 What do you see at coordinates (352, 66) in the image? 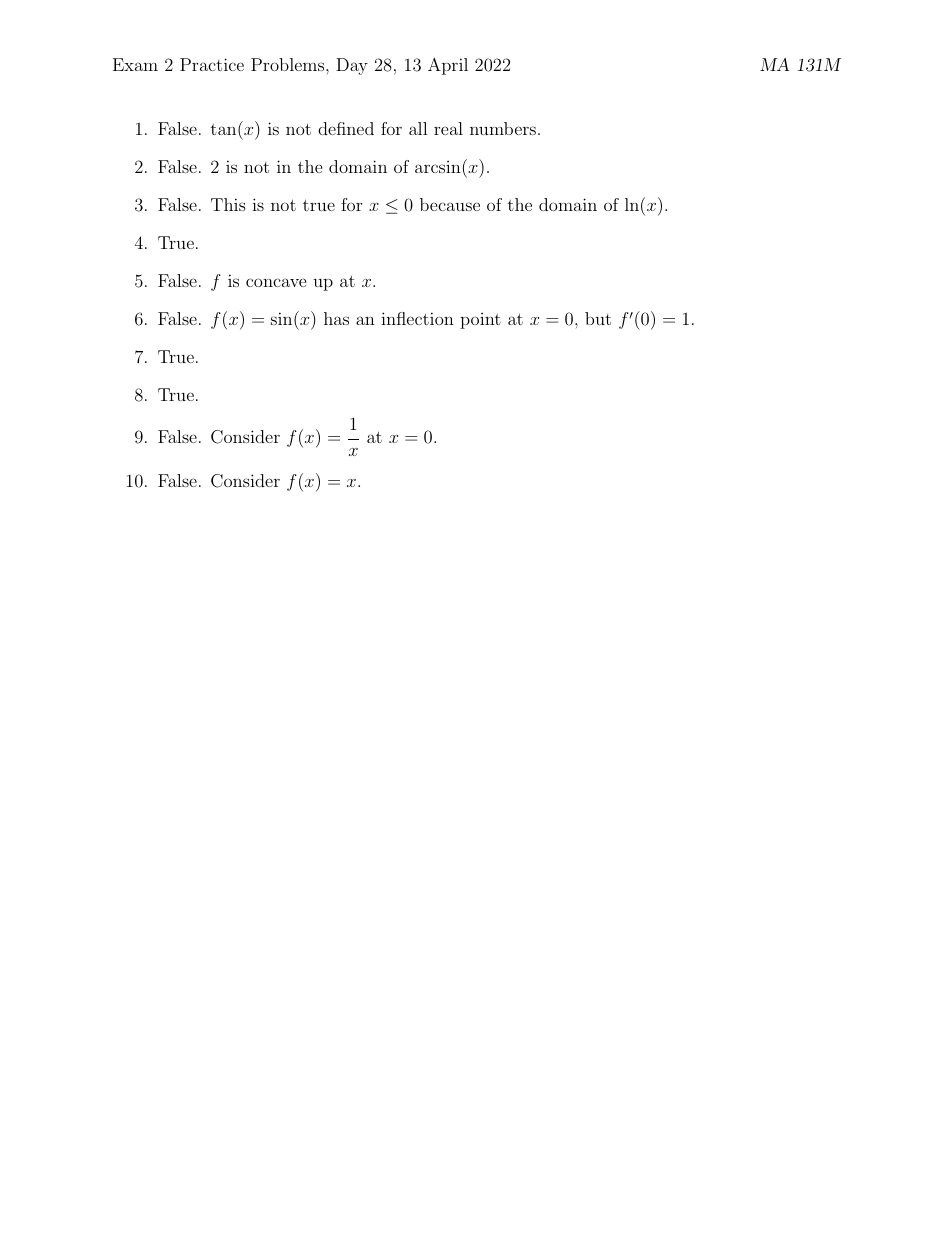
I see `Day` at bounding box center [352, 66].
